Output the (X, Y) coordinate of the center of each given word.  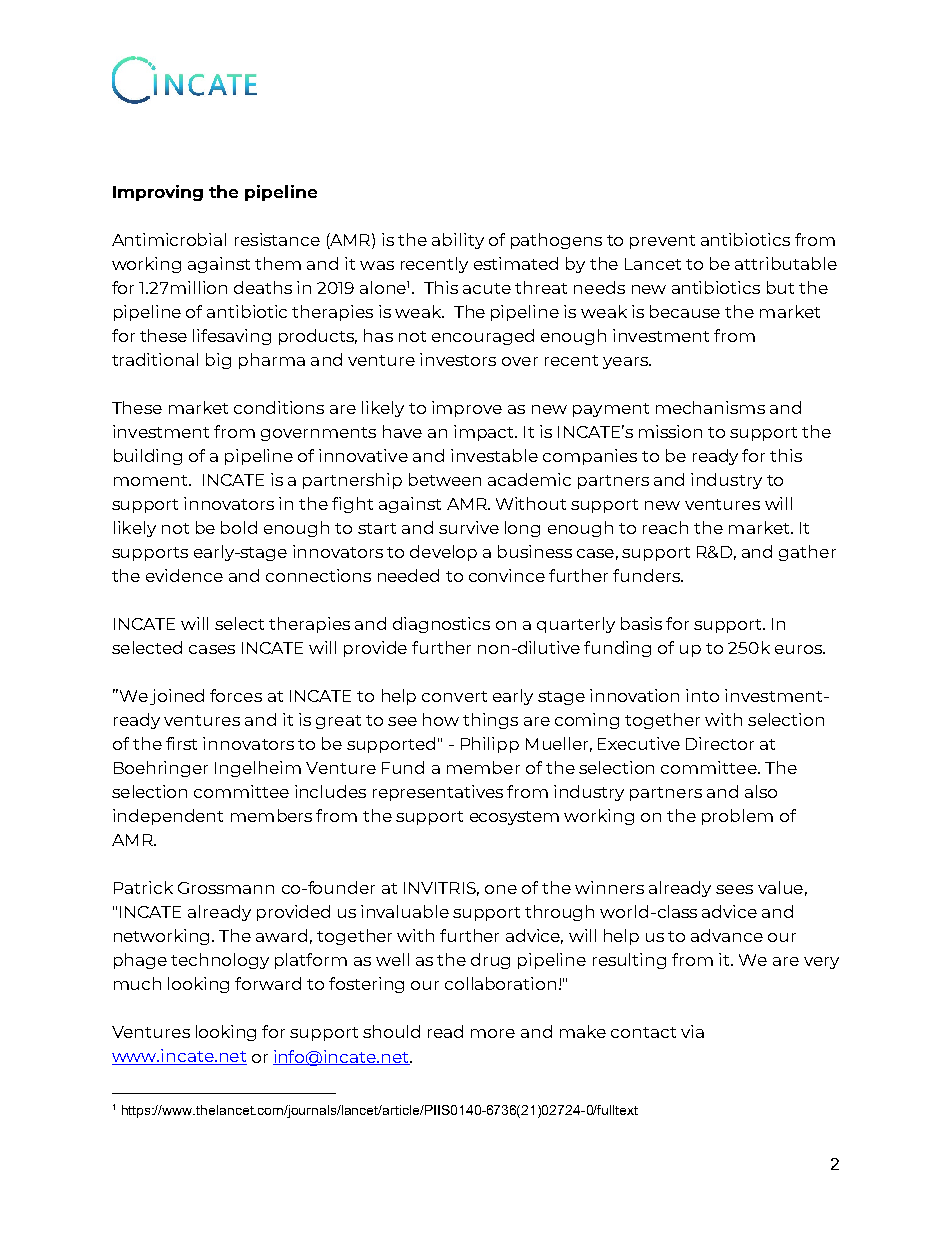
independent (168, 817)
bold (239, 527)
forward (268, 983)
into (702, 695)
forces (236, 695)
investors (458, 359)
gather (807, 553)
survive (469, 527)
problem (737, 817)
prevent (662, 242)
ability (458, 241)
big (218, 361)
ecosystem (514, 818)
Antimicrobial (169, 239)
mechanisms (710, 407)
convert (454, 696)
